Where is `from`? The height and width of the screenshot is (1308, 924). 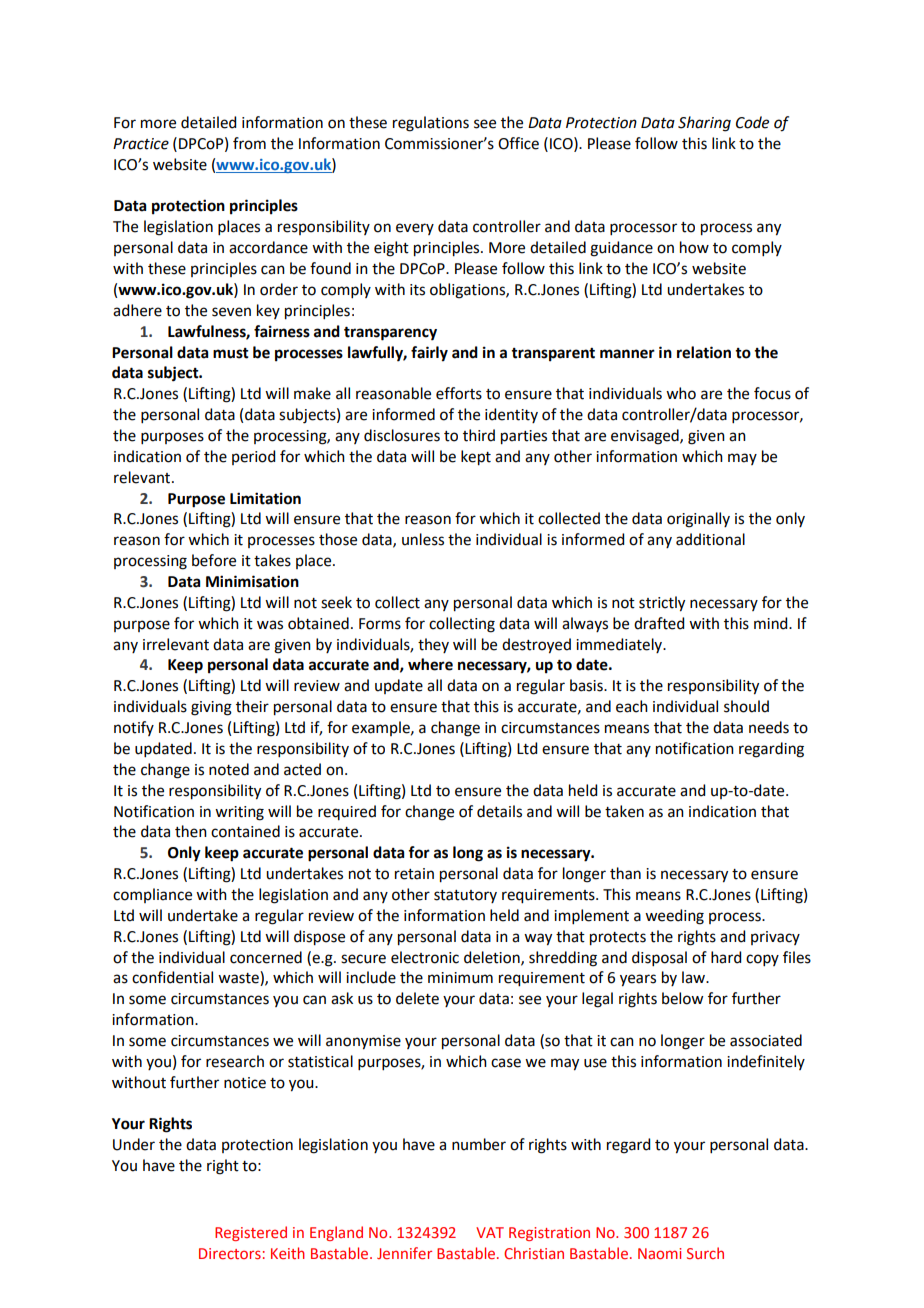
from is located at coordinates (249, 143).
